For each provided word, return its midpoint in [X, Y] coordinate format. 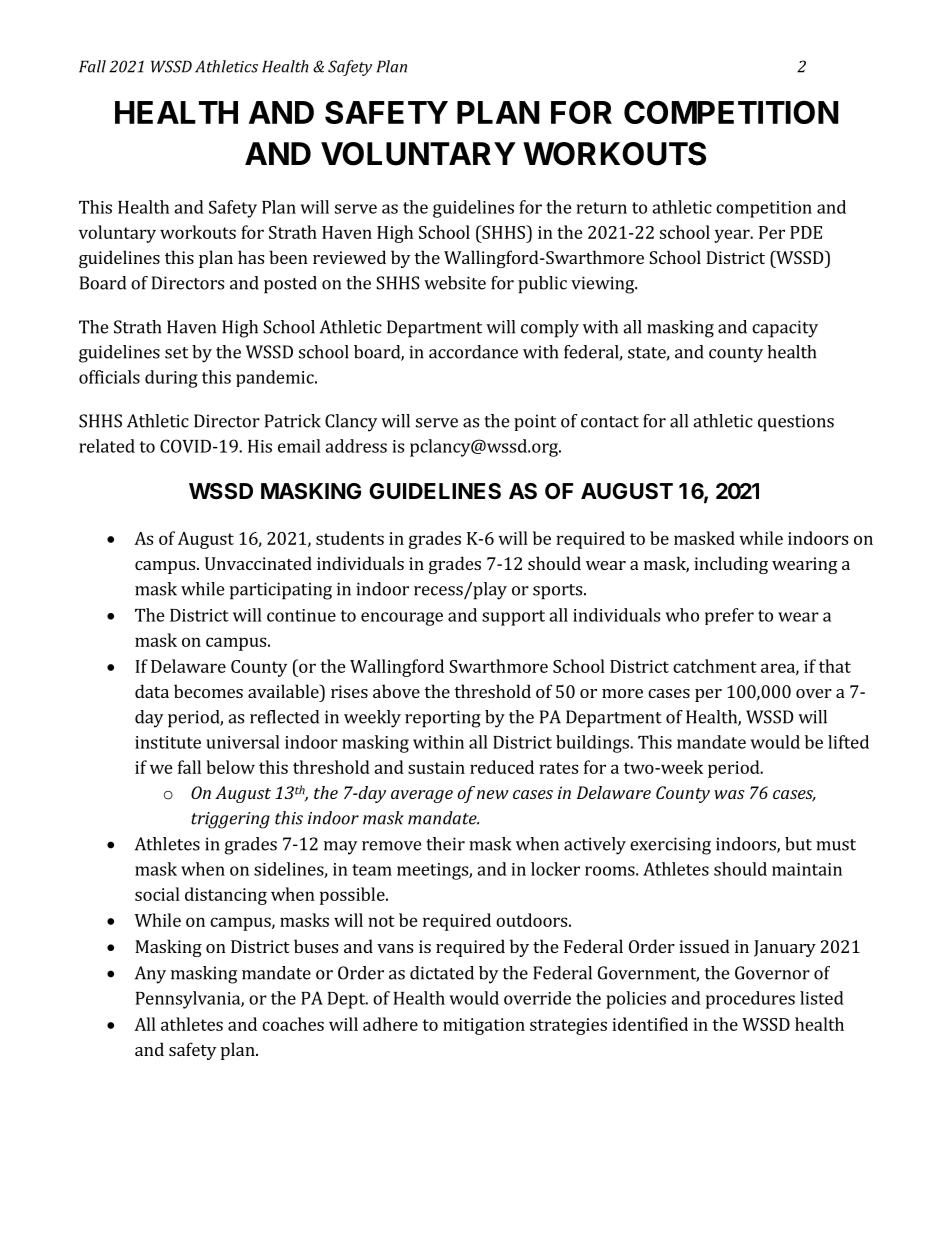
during [171, 379]
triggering [230, 820]
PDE [806, 232]
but [798, 844]
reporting [443, 719]
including [731, 565]
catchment [715, 666]
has [251, 257]
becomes [208, 691]
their [445, 844]
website [455, 283]
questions [796, 423]
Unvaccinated [258, 563]
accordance [473, 352]
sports [557, 592]
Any [150, 975]
